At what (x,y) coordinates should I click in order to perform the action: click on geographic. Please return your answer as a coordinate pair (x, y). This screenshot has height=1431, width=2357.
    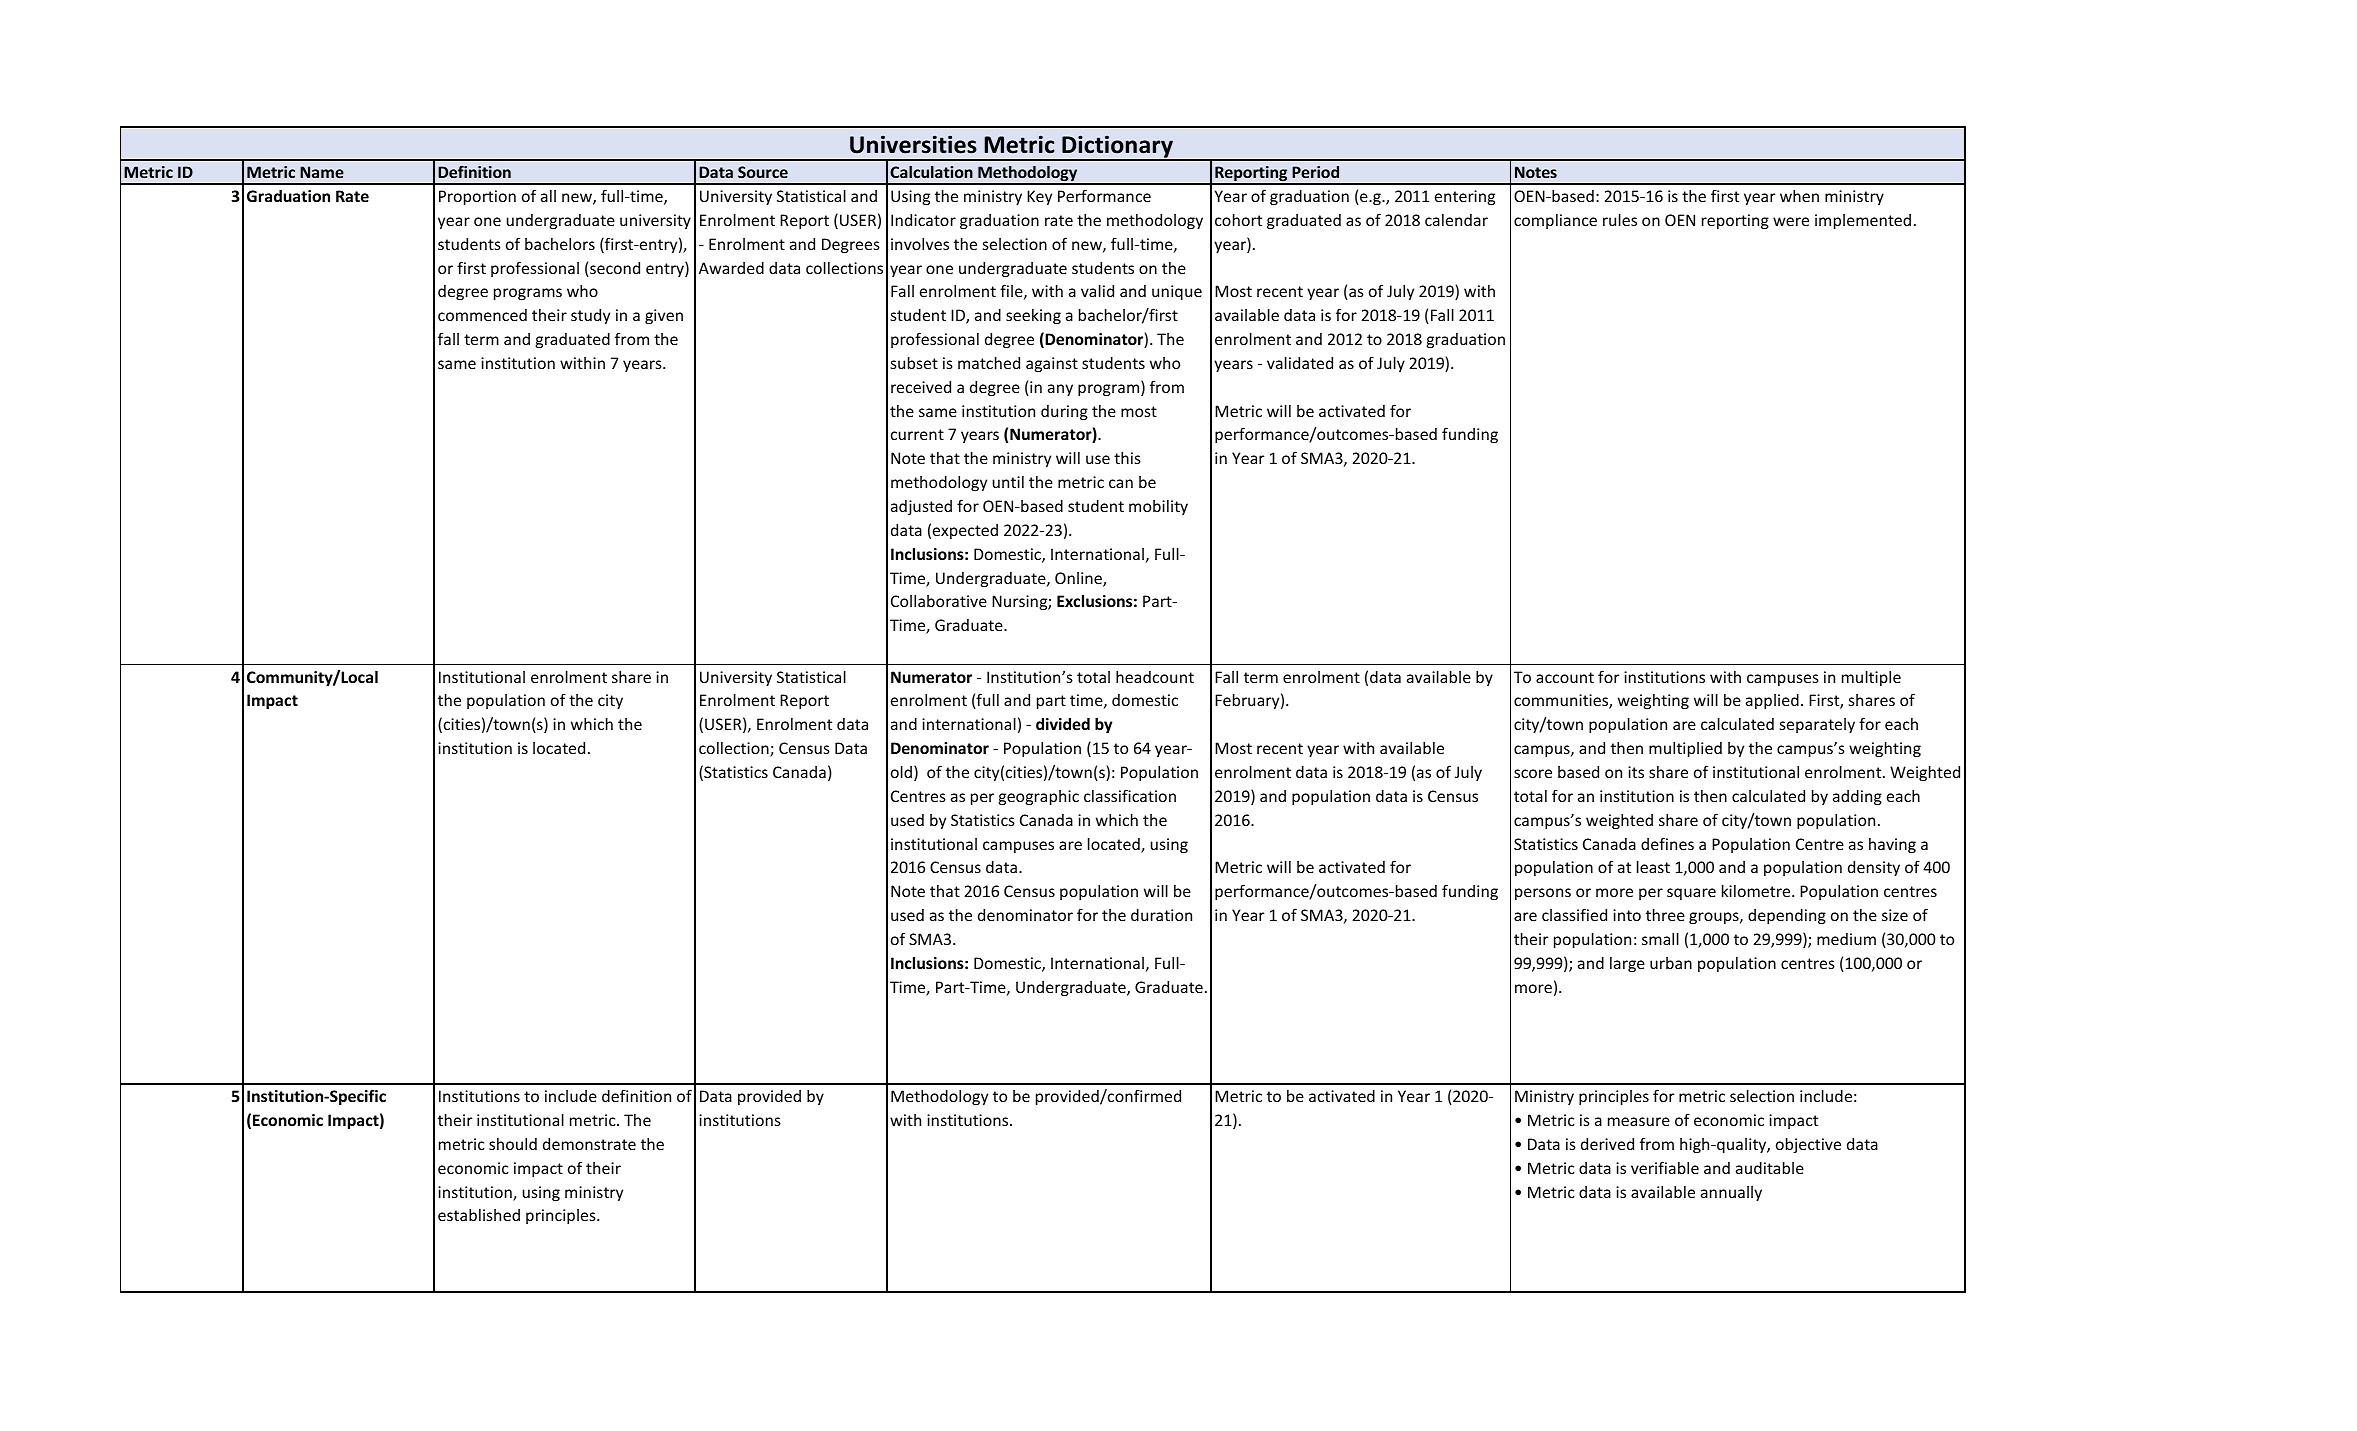
    Looking at the image, I should click on (1039, 797).
